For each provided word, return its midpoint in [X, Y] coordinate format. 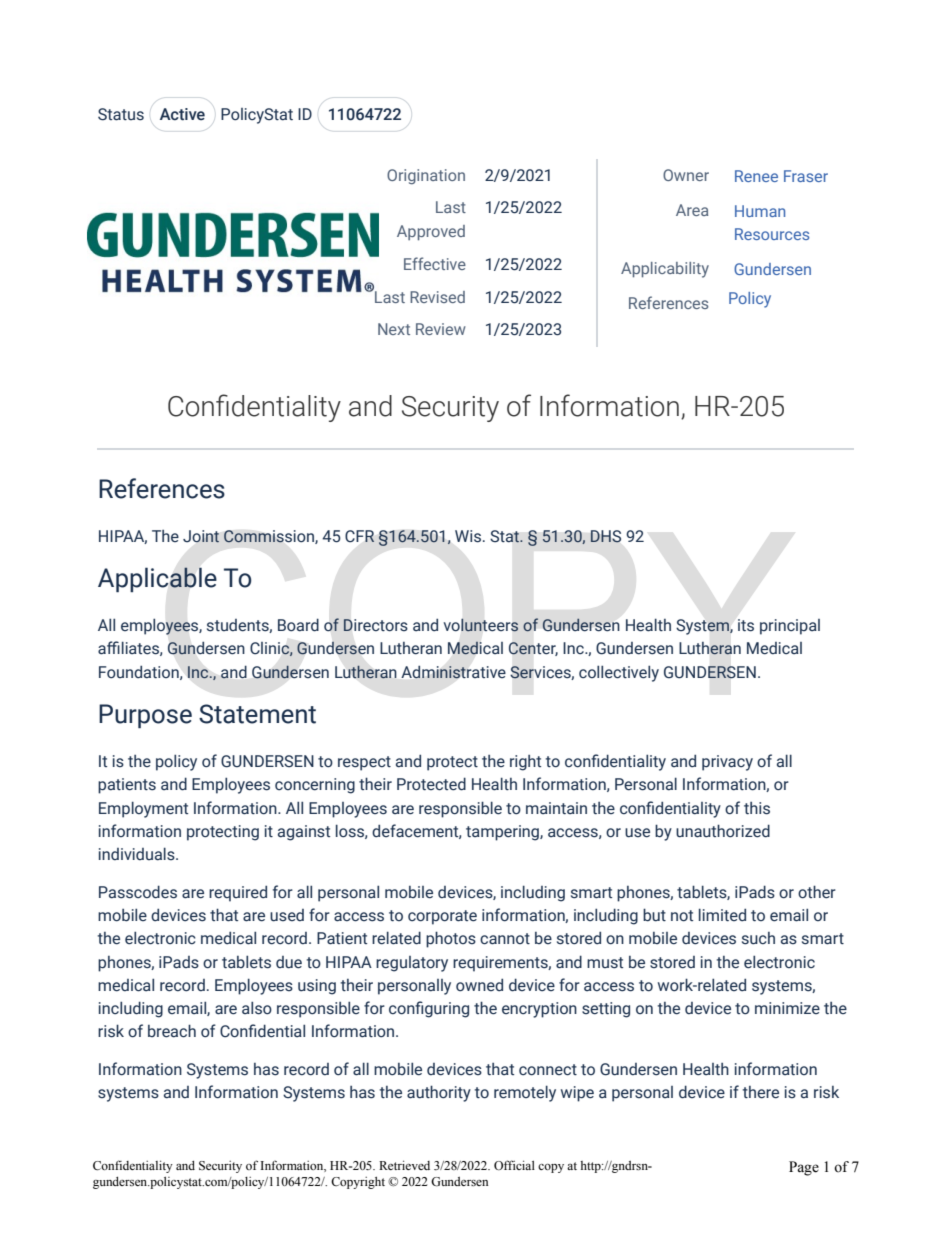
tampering [503, 833]
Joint [201, 536]
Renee [756, 176]
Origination [426, 177]
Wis [468, 536]
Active [182, 114]
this [757, 808]
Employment [143, 809]
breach [172, 1031]
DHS [605, 536]
